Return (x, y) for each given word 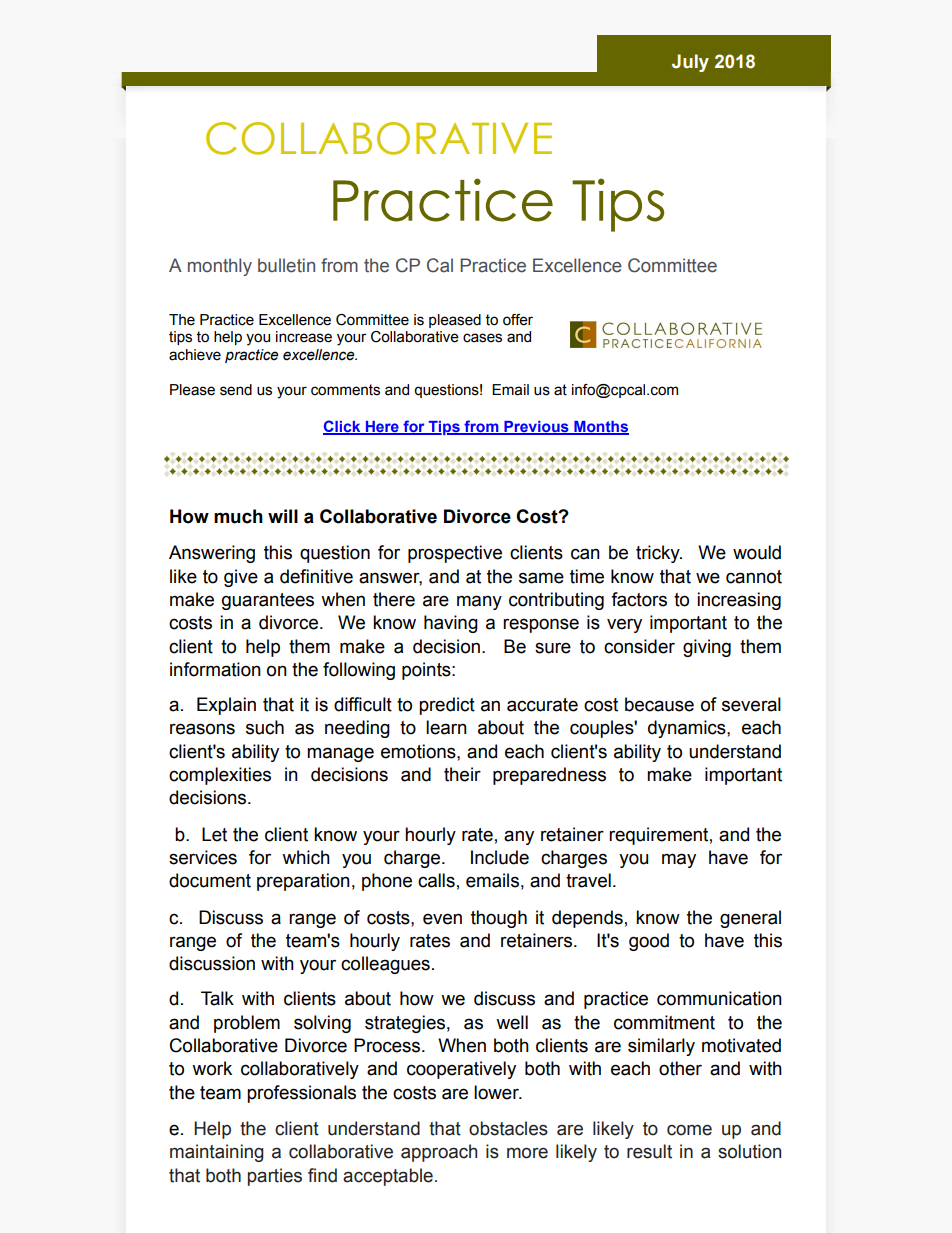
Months (600, 428)
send (236, 390)
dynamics (688, 729)
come (689, 1130)
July (690, 63)
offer (518, 320)
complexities (220, 776)
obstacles (508, 1128)
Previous (536, 428)
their (462, 774)
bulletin (286, 265)
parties (275, 1177)
